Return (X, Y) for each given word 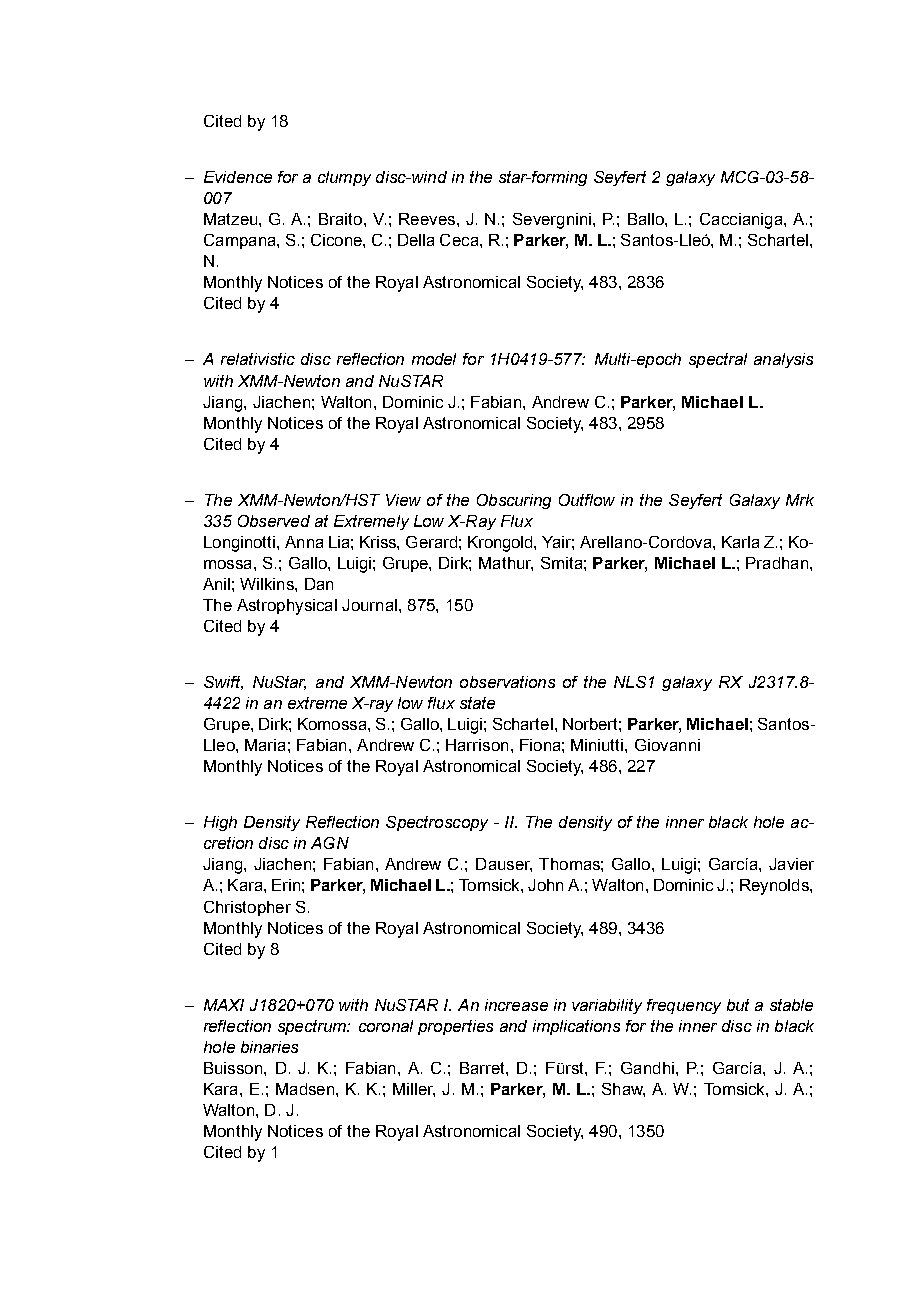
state (477, 703)
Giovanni (667, 745)
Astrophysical (287, 607)
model (434, 359)
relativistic (258, 359)
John (545, 885)
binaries (269, 1047)
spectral (718, 360)
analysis (783, 360)
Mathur (506, 564)
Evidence (238, 177)
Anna (304, 542)
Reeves (427, 219)
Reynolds (775, 887)
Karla (740, 542)
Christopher (247, 908)
